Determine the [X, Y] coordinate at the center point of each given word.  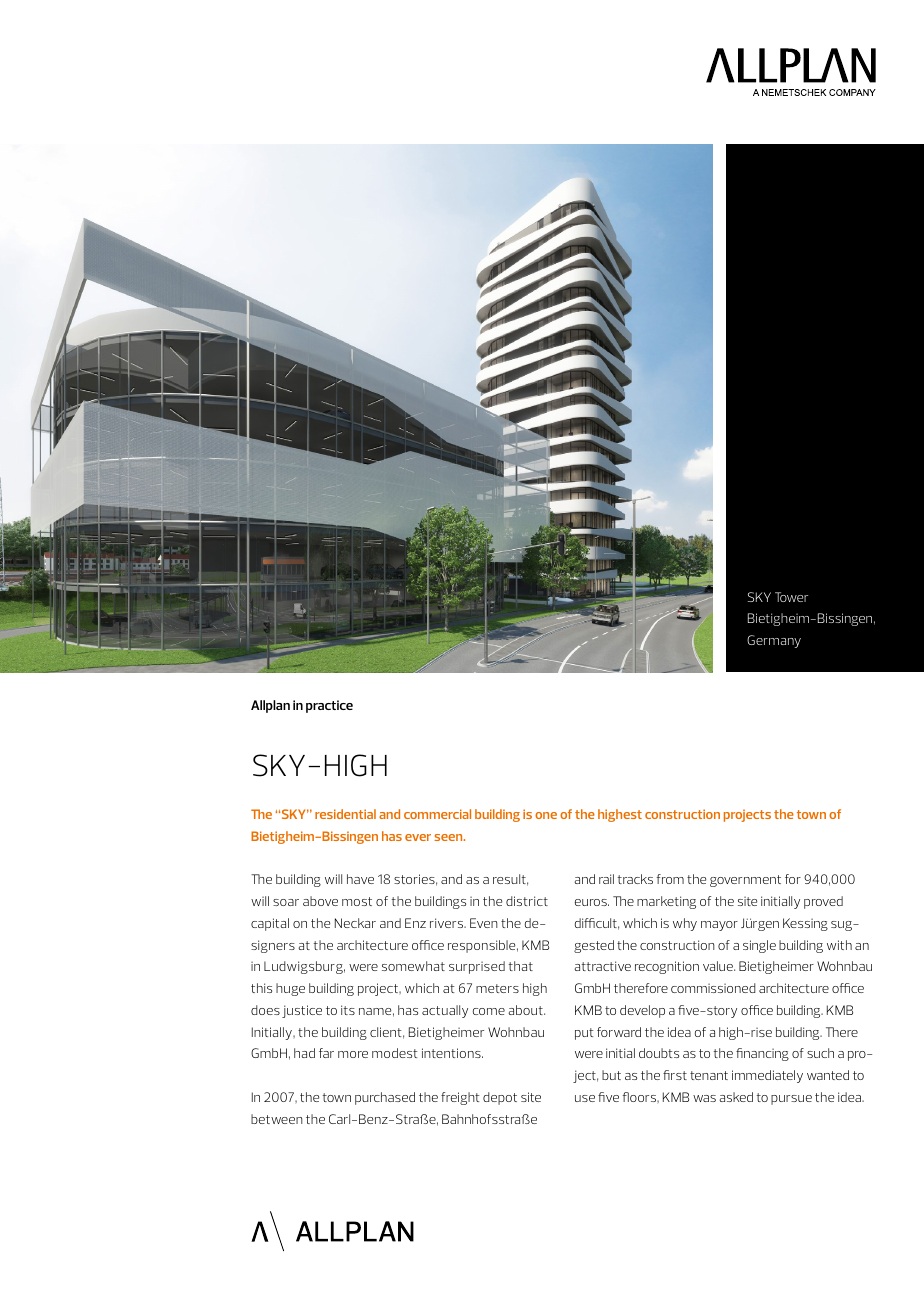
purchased [385, 1098]
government [745, 881]
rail [606, 879]
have [360, 879]
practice [329, 706]
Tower [791, 597]
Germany [774, 641]
